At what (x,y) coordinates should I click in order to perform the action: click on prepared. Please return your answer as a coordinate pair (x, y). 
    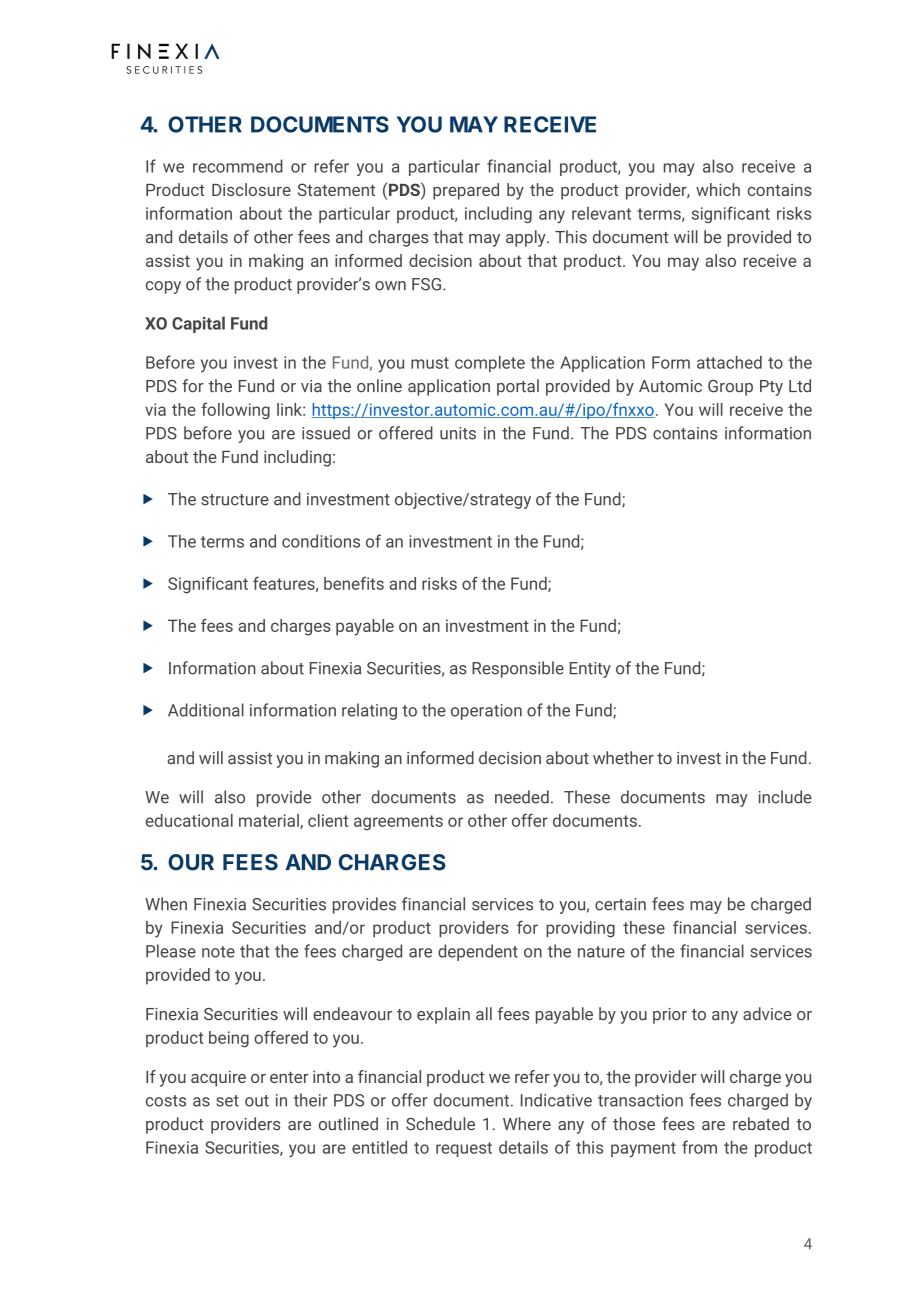
    Looking at the image, I should click on (466, 191).
